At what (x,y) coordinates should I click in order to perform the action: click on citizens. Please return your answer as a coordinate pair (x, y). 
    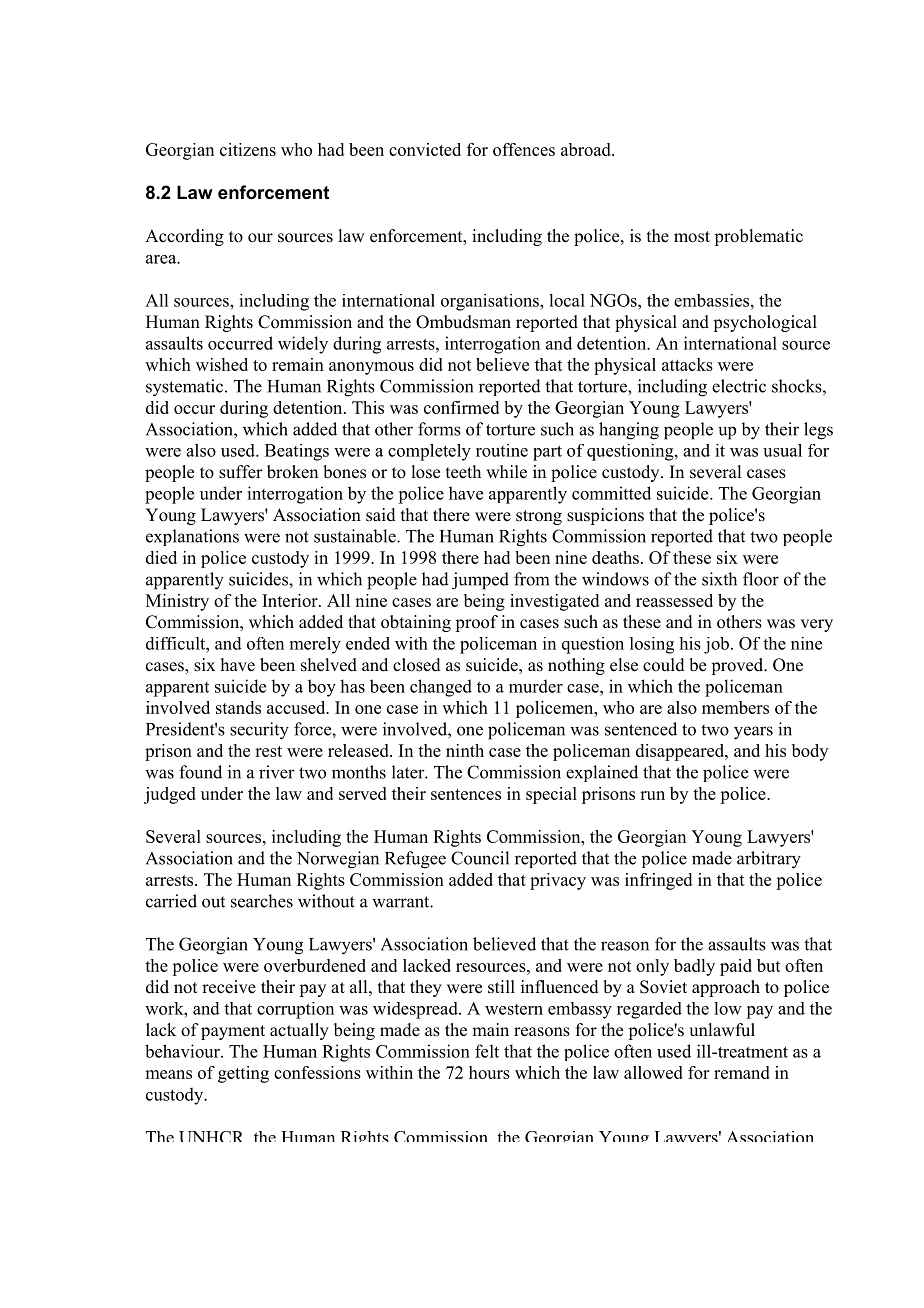
    Looking at the image, I should click on (248, 149).
